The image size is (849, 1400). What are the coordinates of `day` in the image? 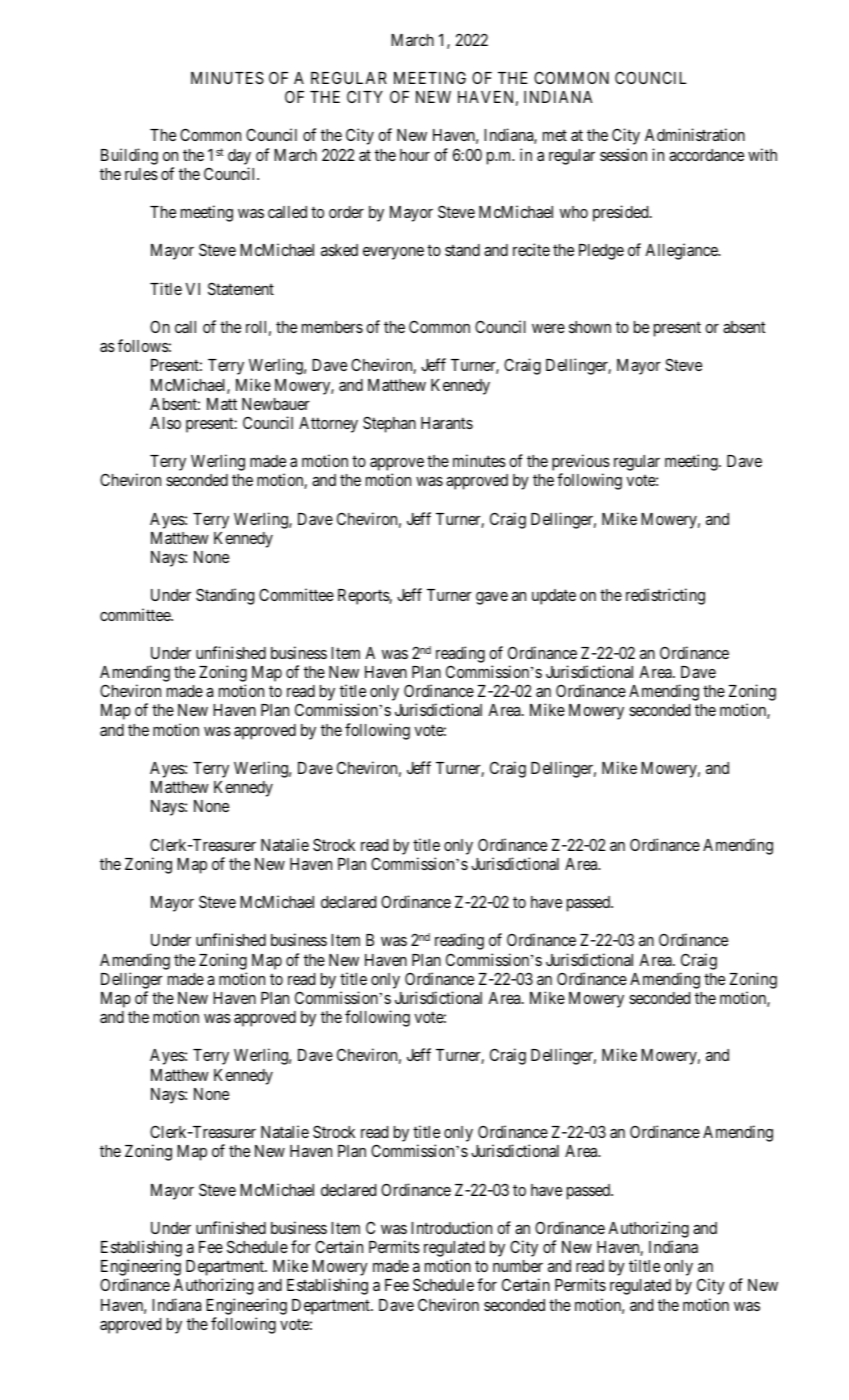 It's located at (239, 157).
